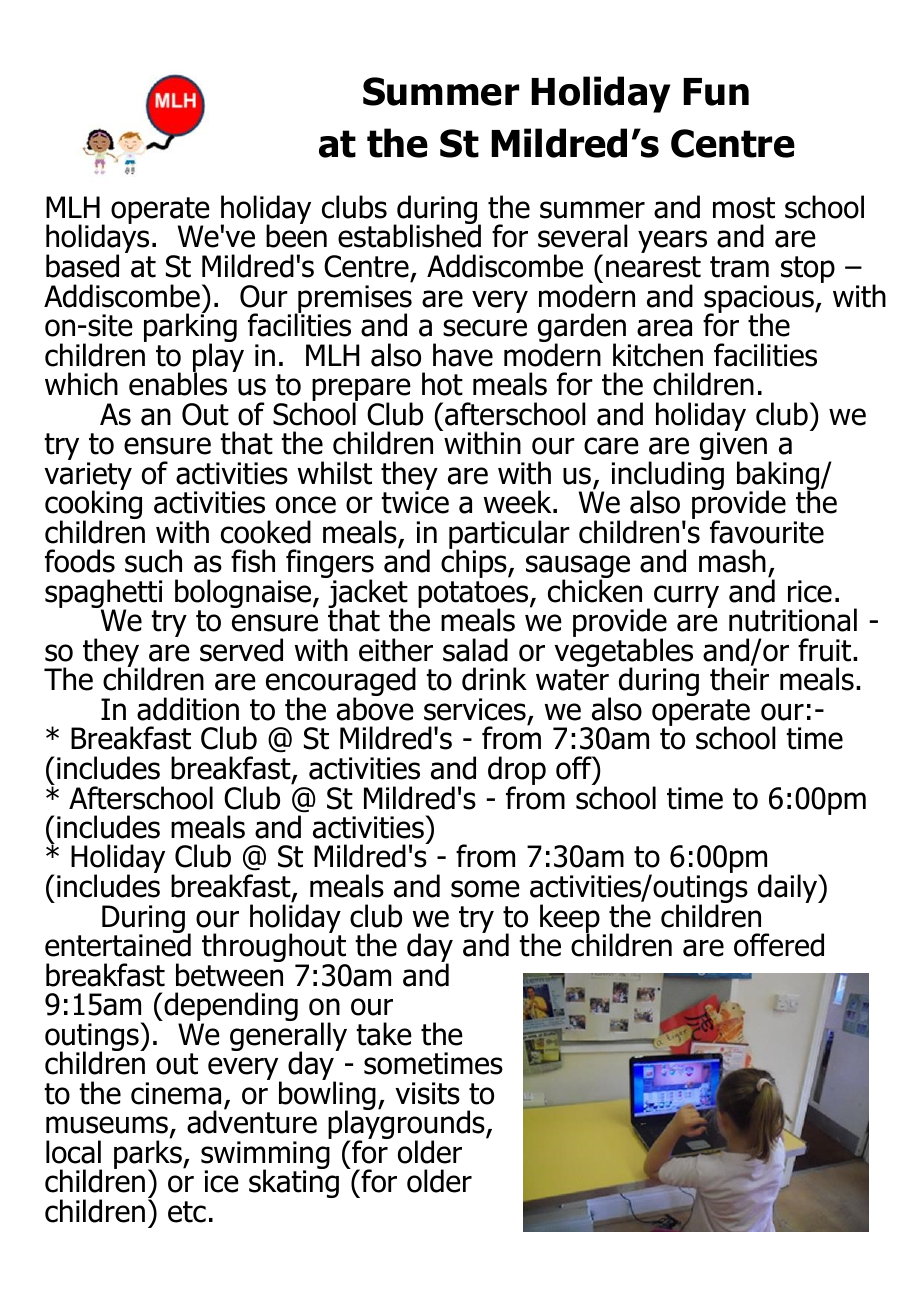 The width and height of the screenshot is (924, 1308). Describe the element at coordinates (149, 1155) in the screenshot. I see `parks` at that location.
